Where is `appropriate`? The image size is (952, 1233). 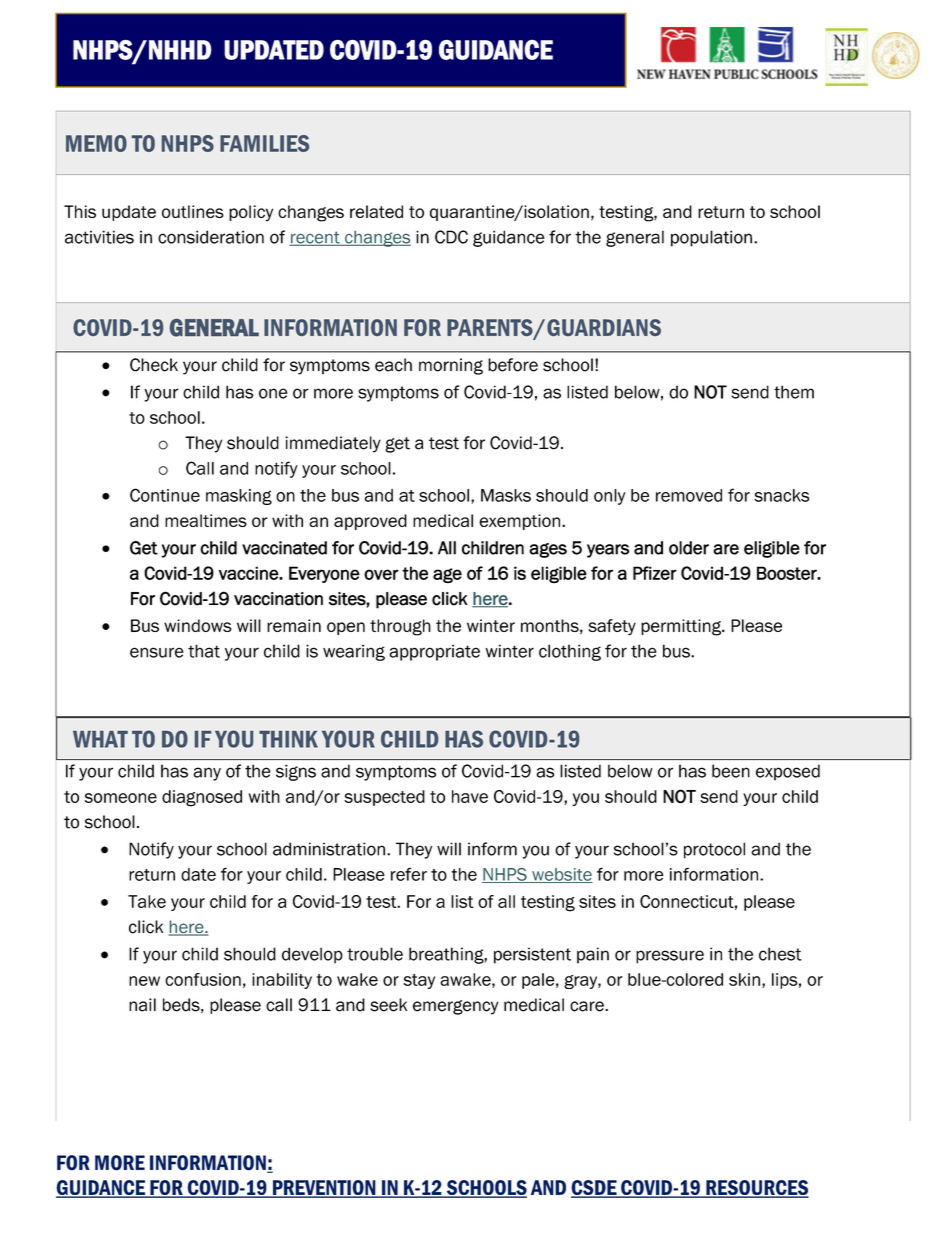
appropriate is located at coordinates (434, 652).
